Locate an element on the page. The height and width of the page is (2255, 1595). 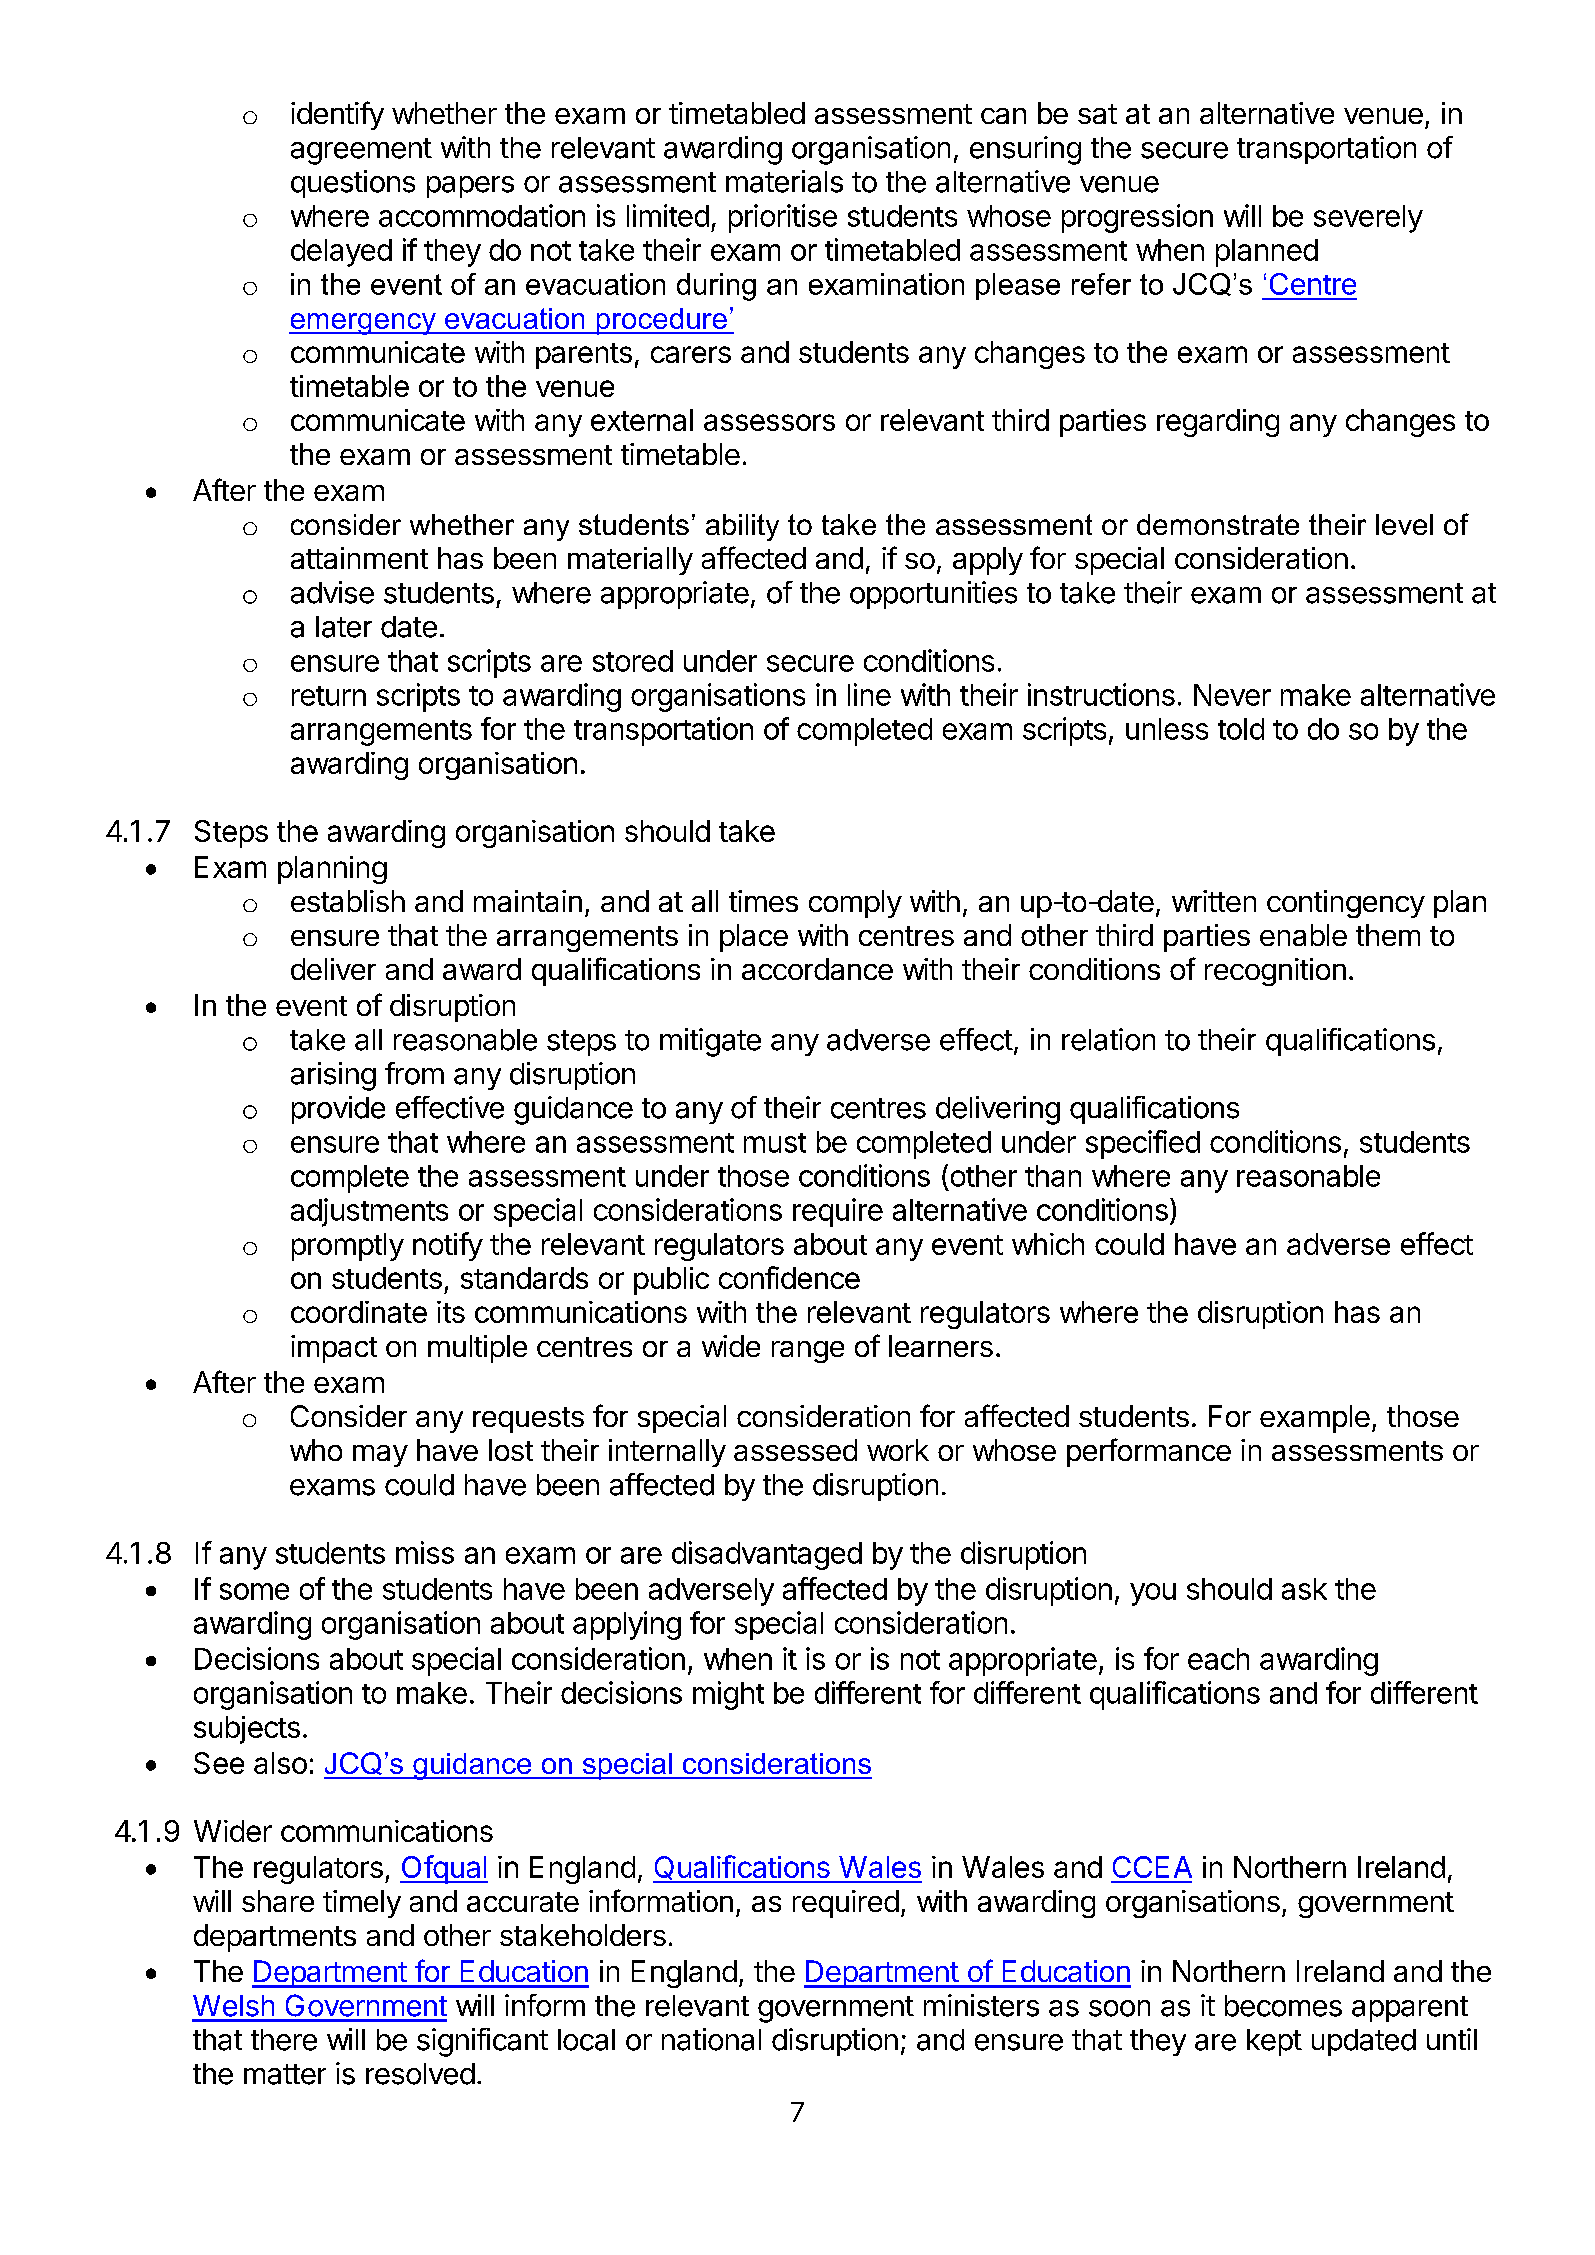
materials is located at coordinates (784, 181).
